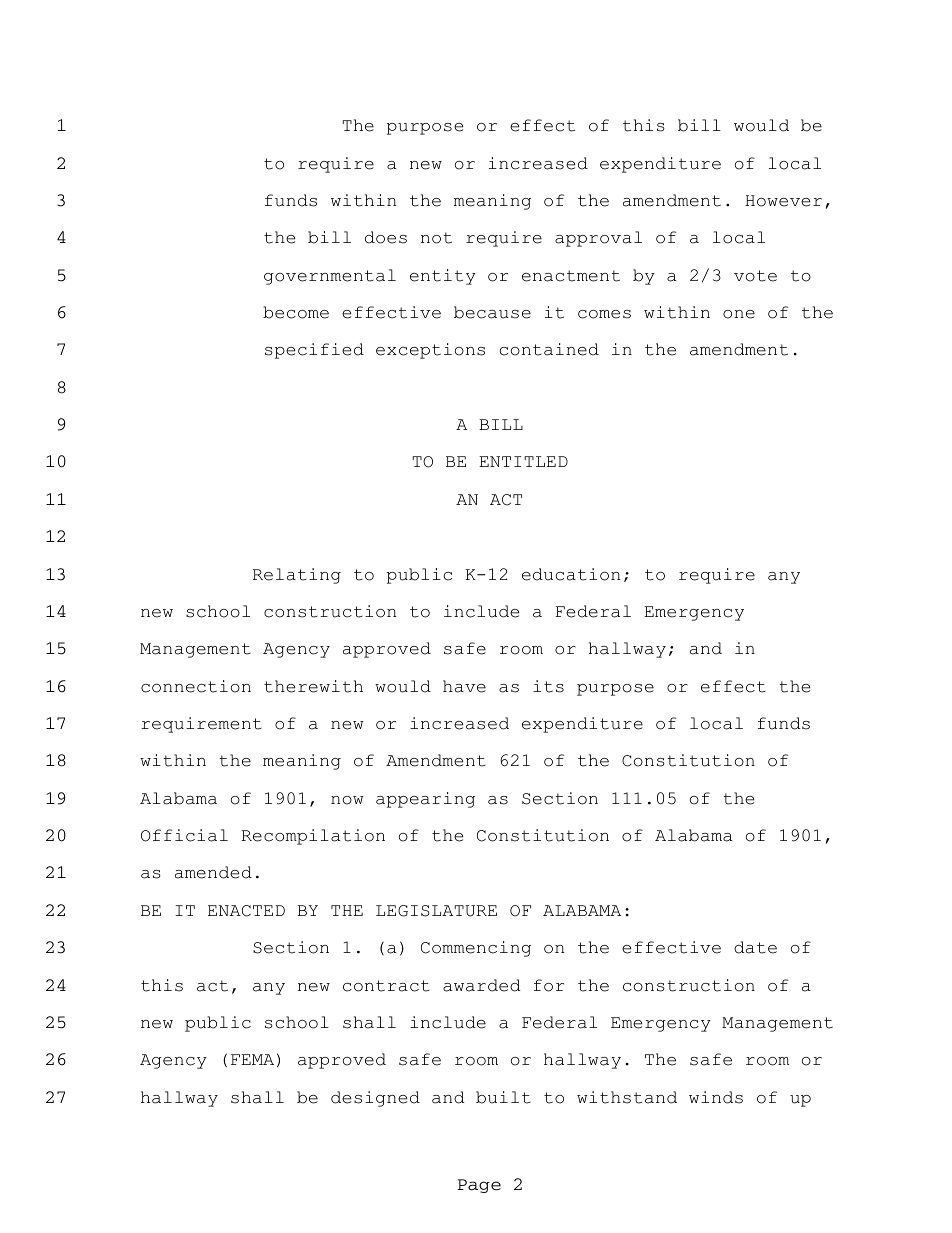  What do you see at coordinates (313, 686) in the image?
I see `therewith` at bounding box center [313, 686].
